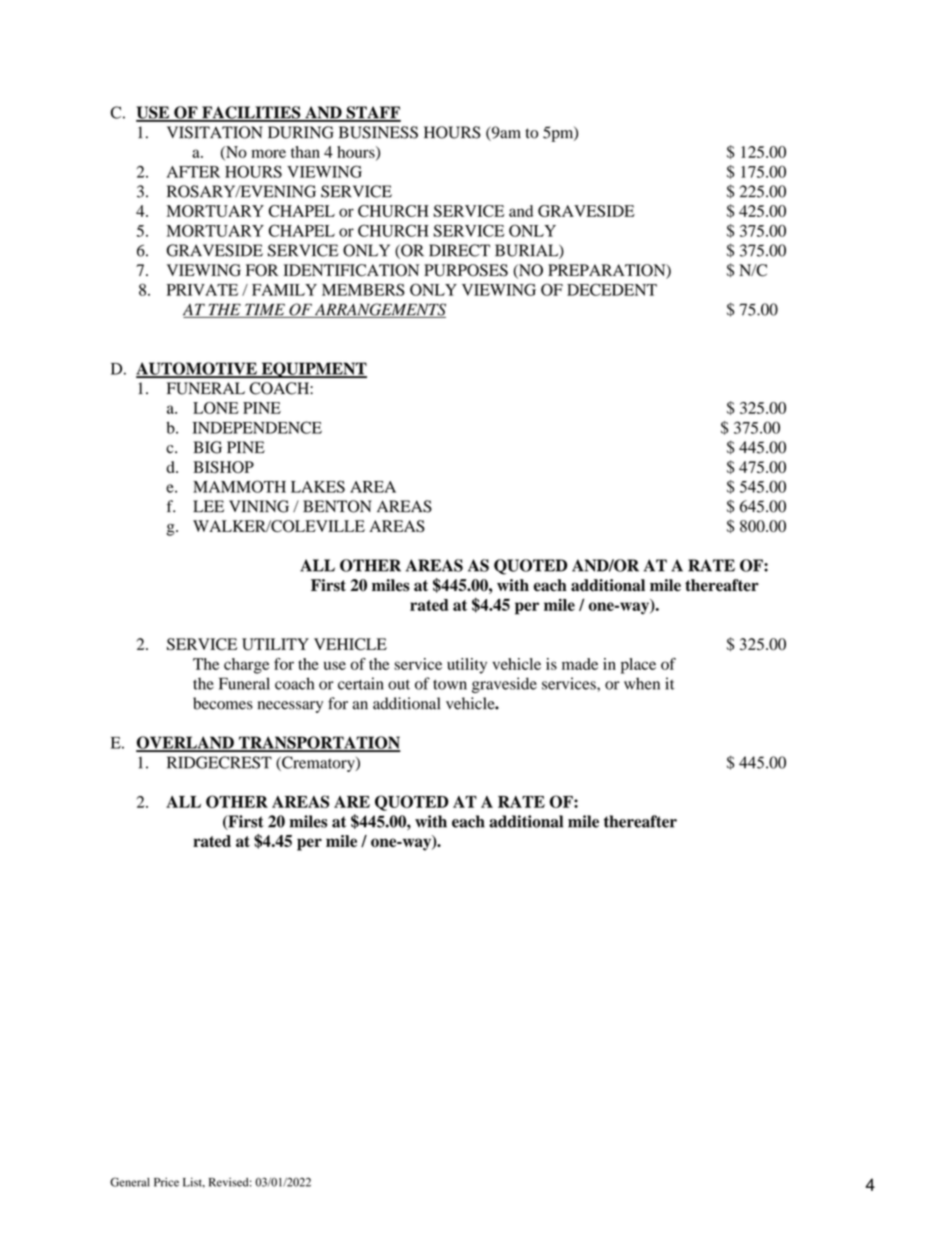 This screenshot has width=952, height=1233. What do you see at coordinates (319, 743) in the screenshot?
I see `TRANSPORTATION` at bounding box center [319, 743].
